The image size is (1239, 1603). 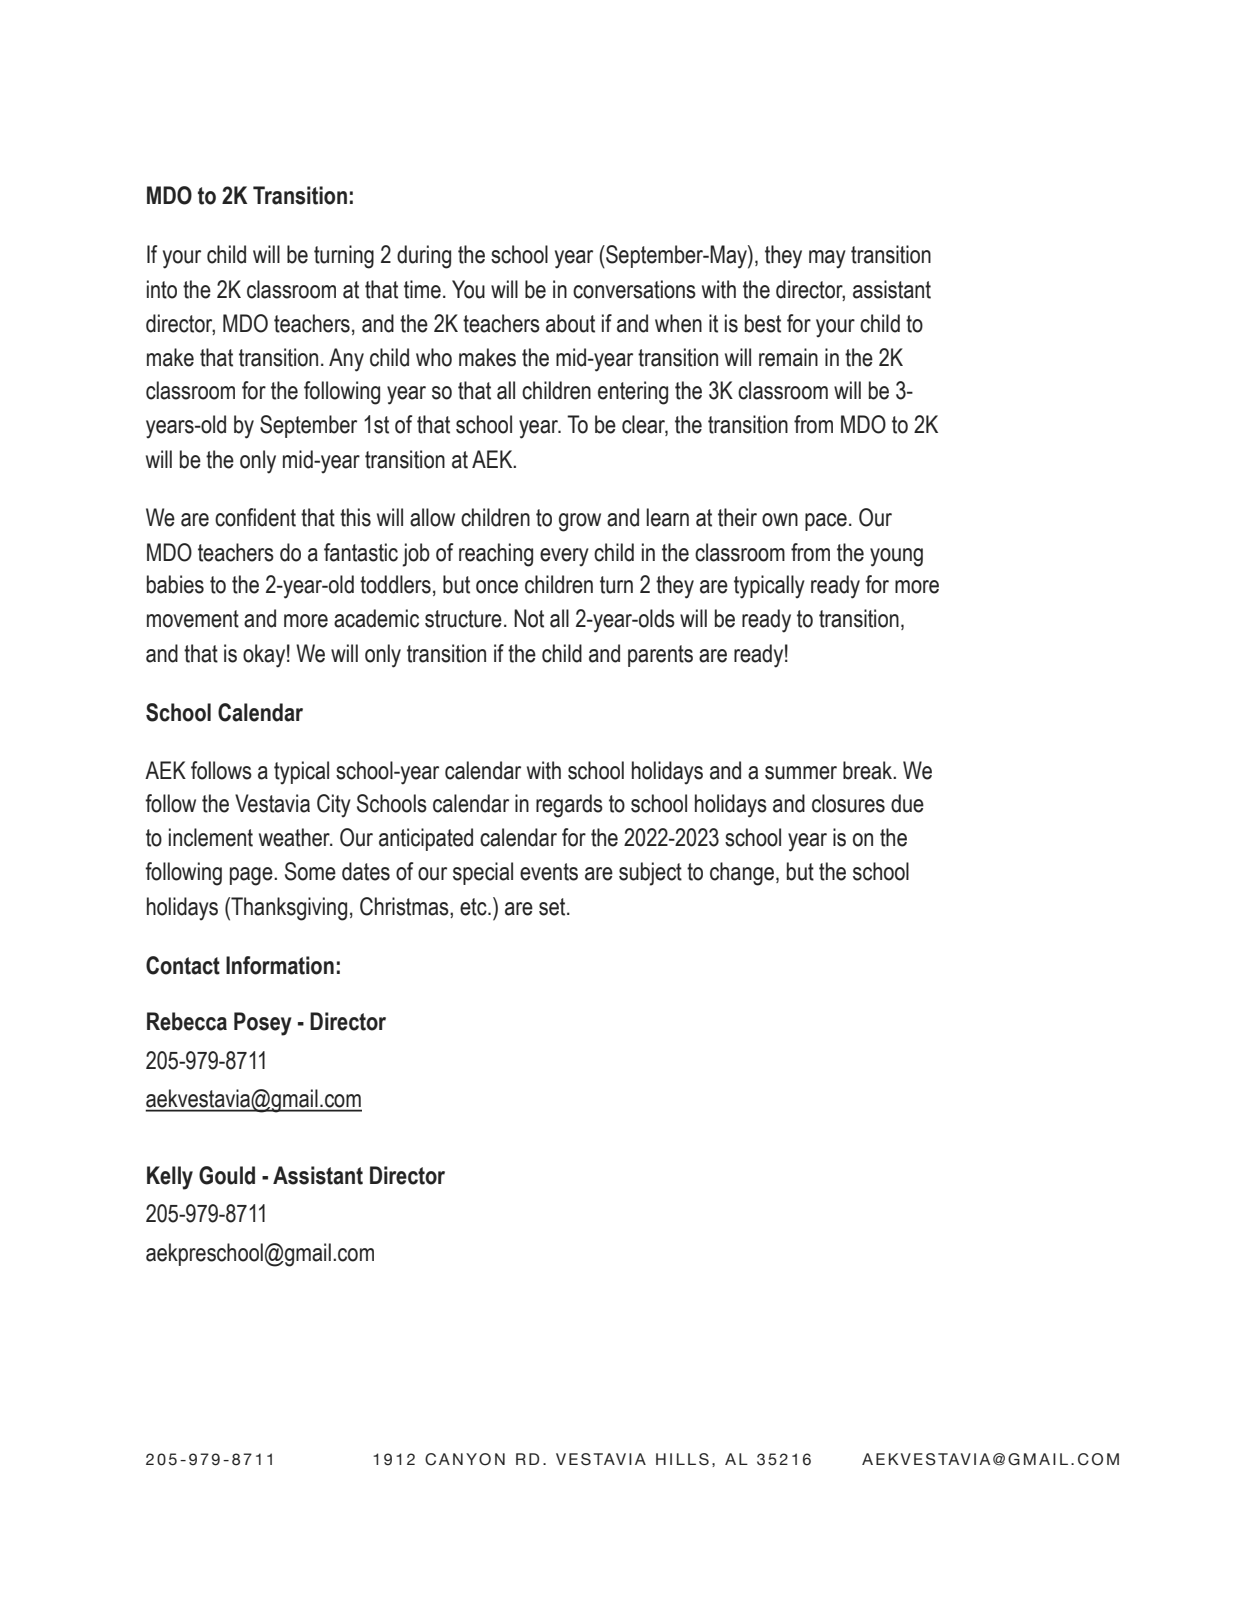 I want to click on best, so click(x=763, y=323).
